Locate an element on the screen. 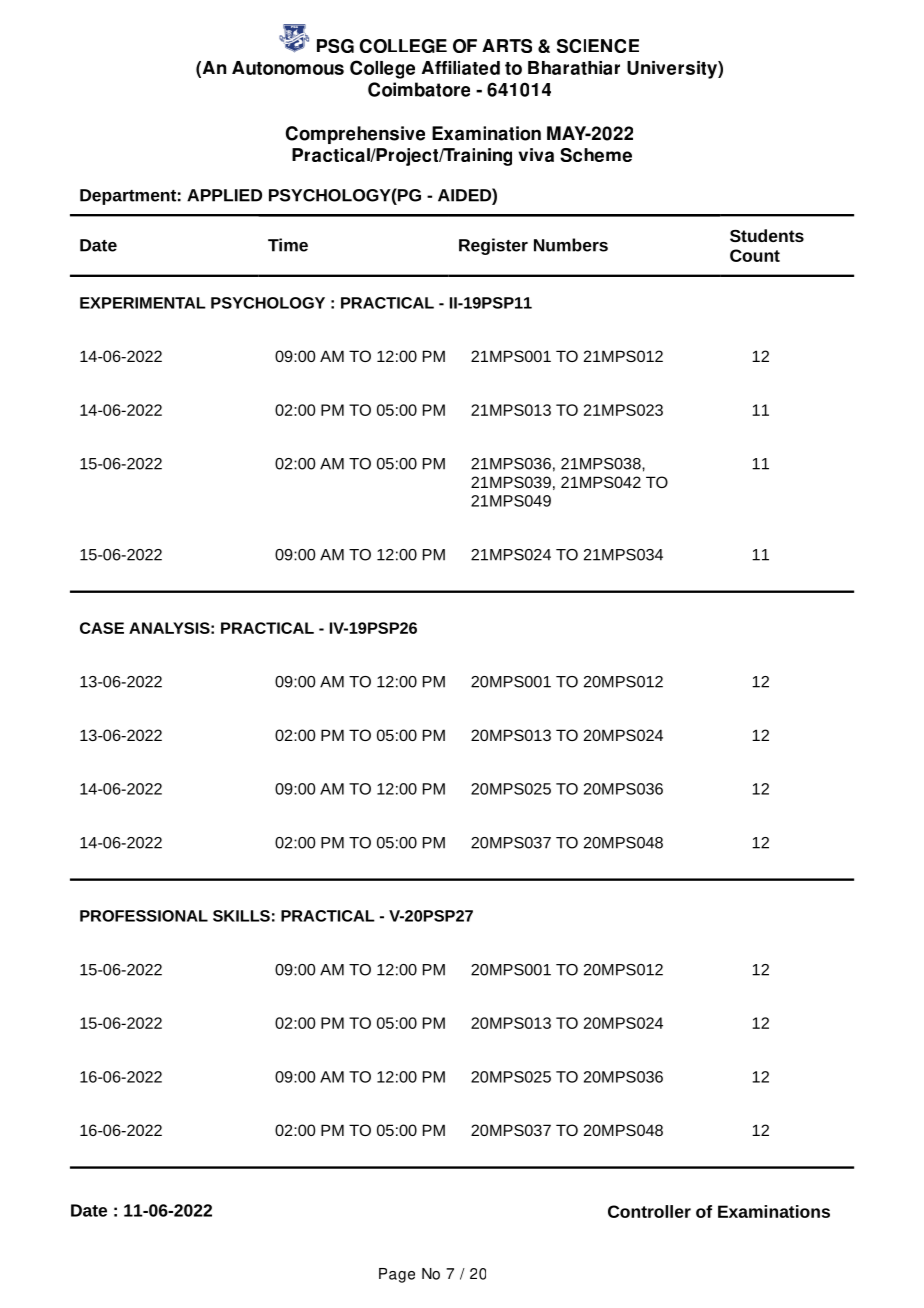 This screenshot has width=924, height=1308. University is located at coordinates (673, 70).
